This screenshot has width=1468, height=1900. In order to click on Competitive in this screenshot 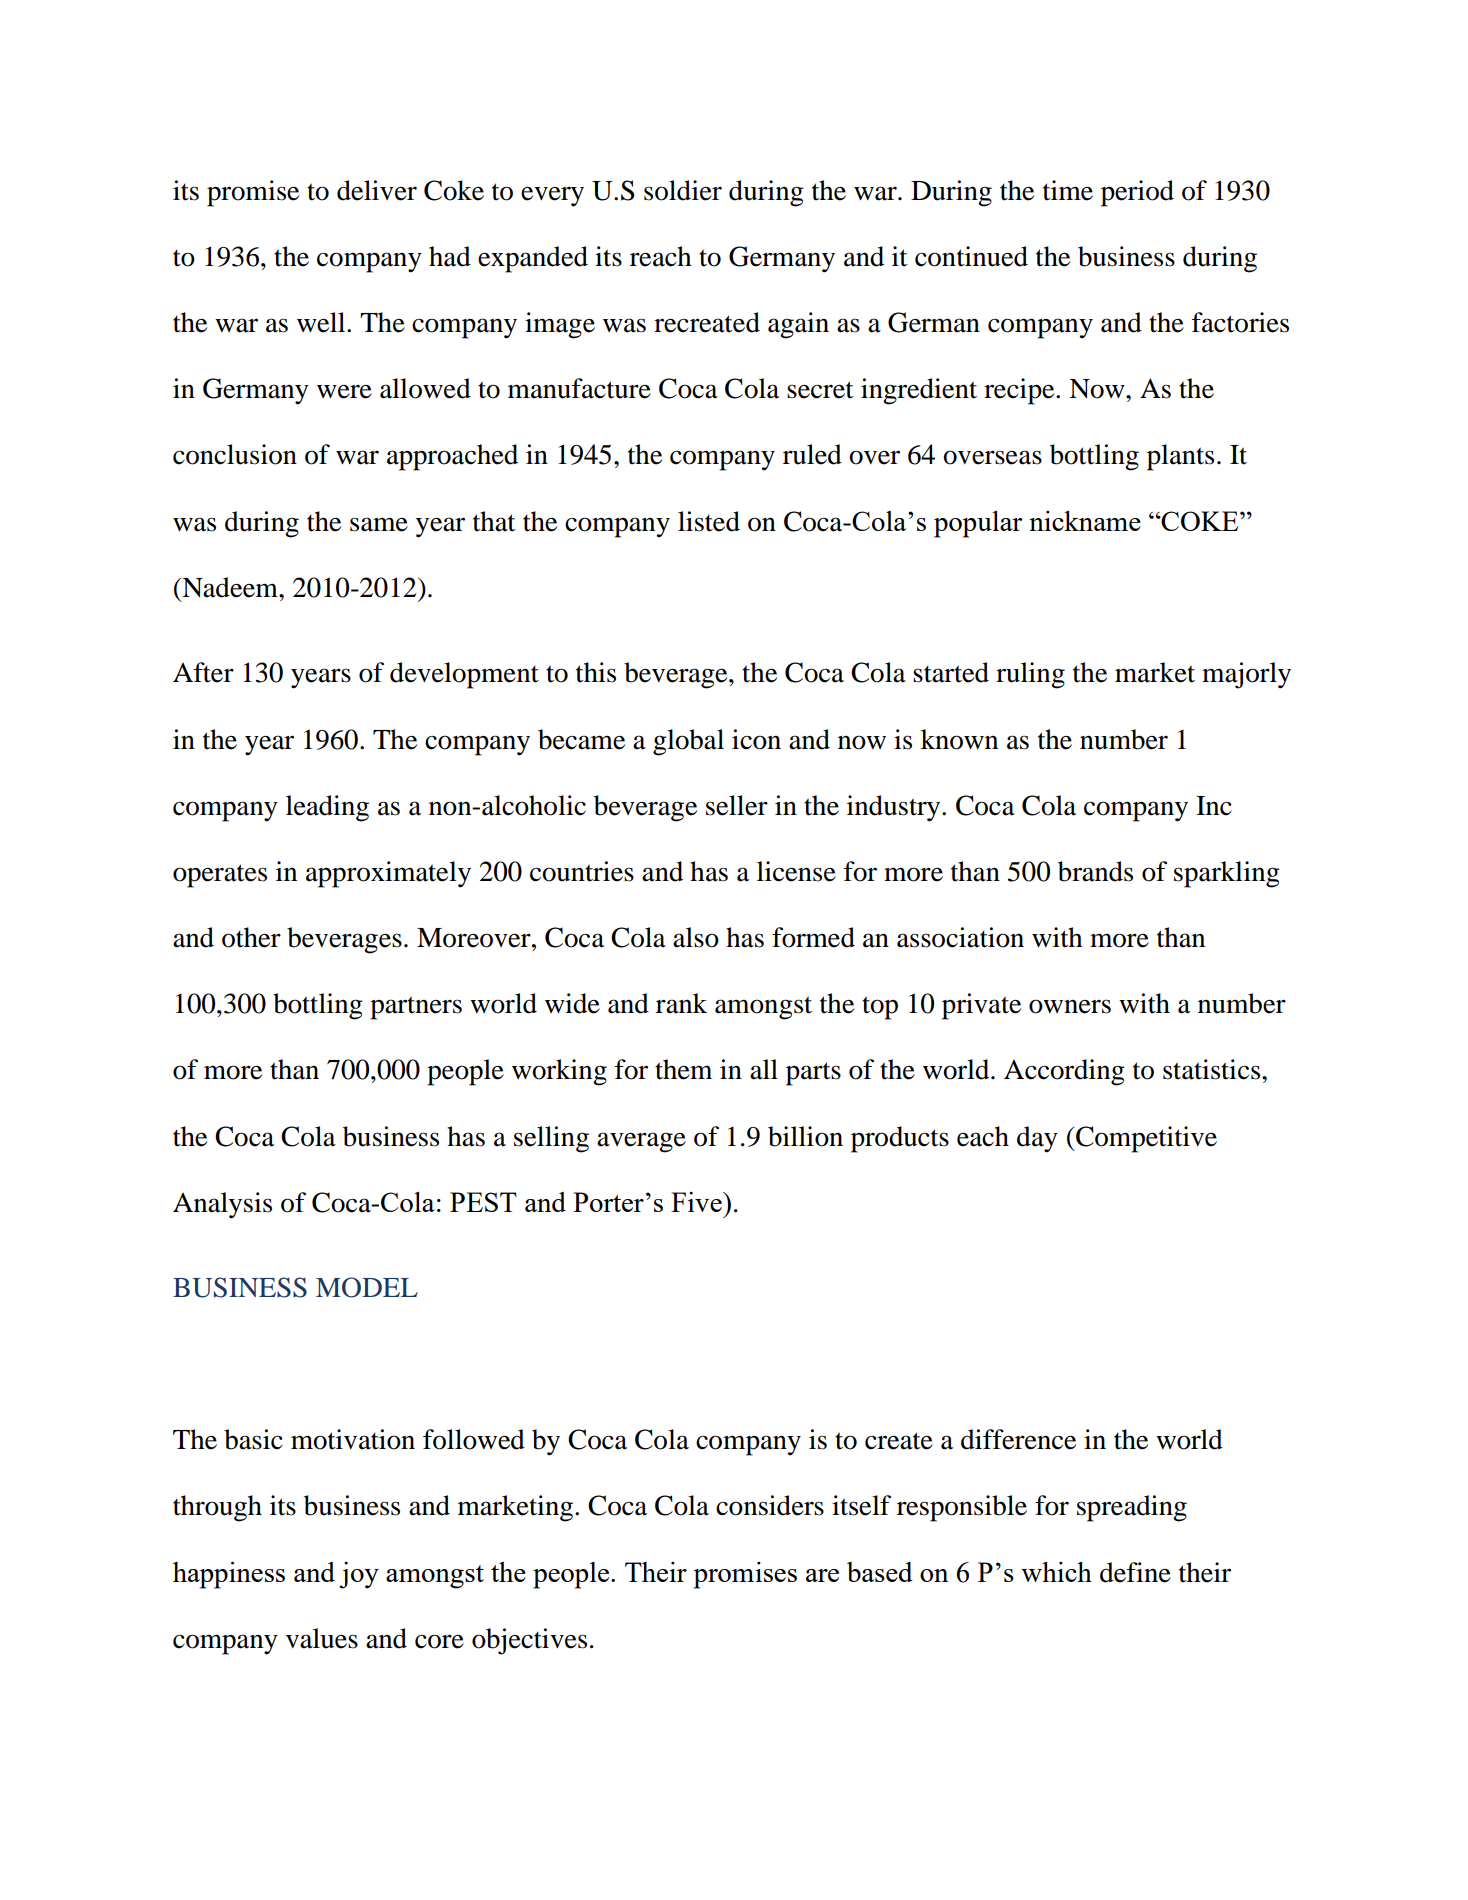, I will do `click(1145, 1139)`.
